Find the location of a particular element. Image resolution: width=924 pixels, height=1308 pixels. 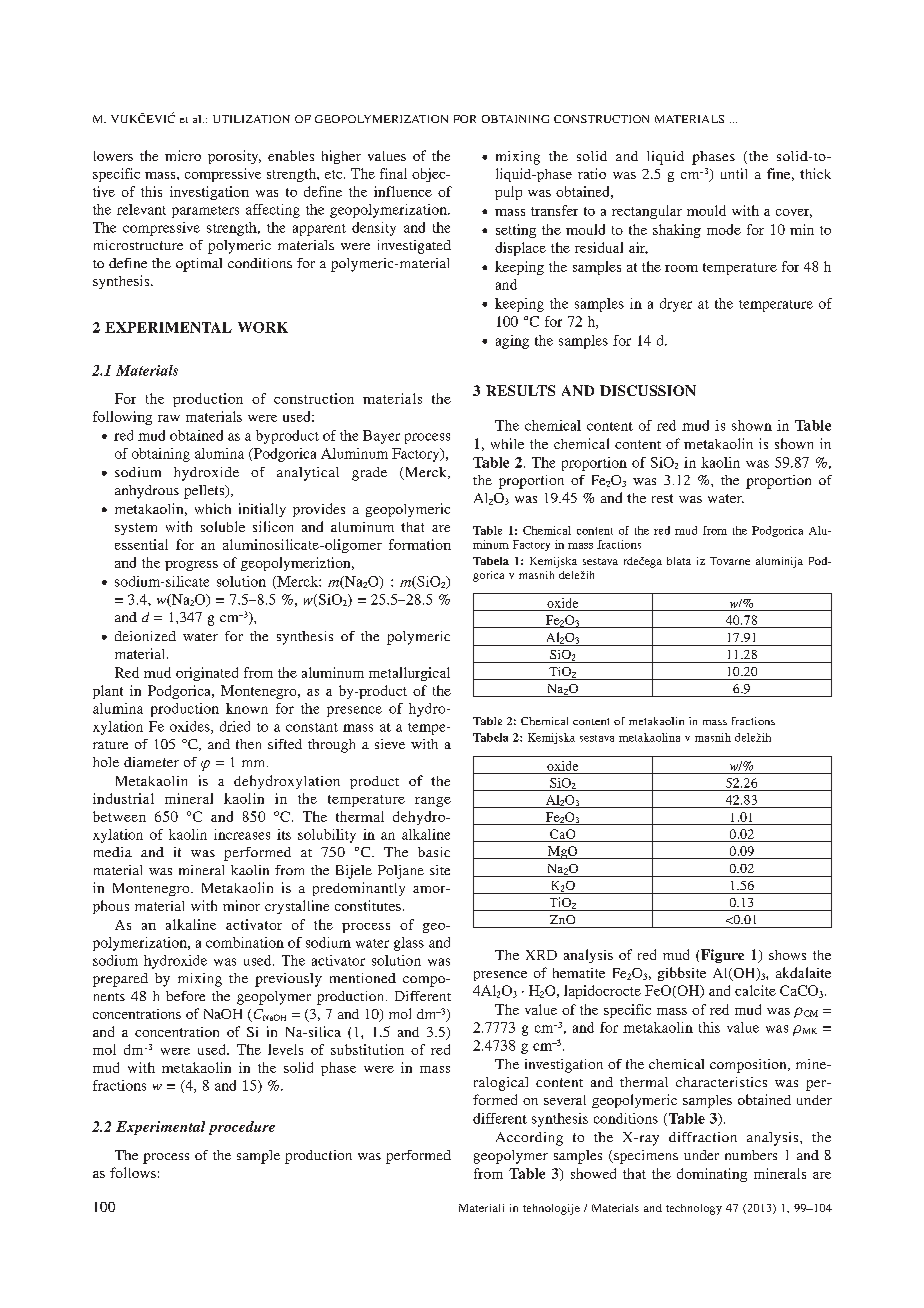

originated is located at coordinates (207, 674).
